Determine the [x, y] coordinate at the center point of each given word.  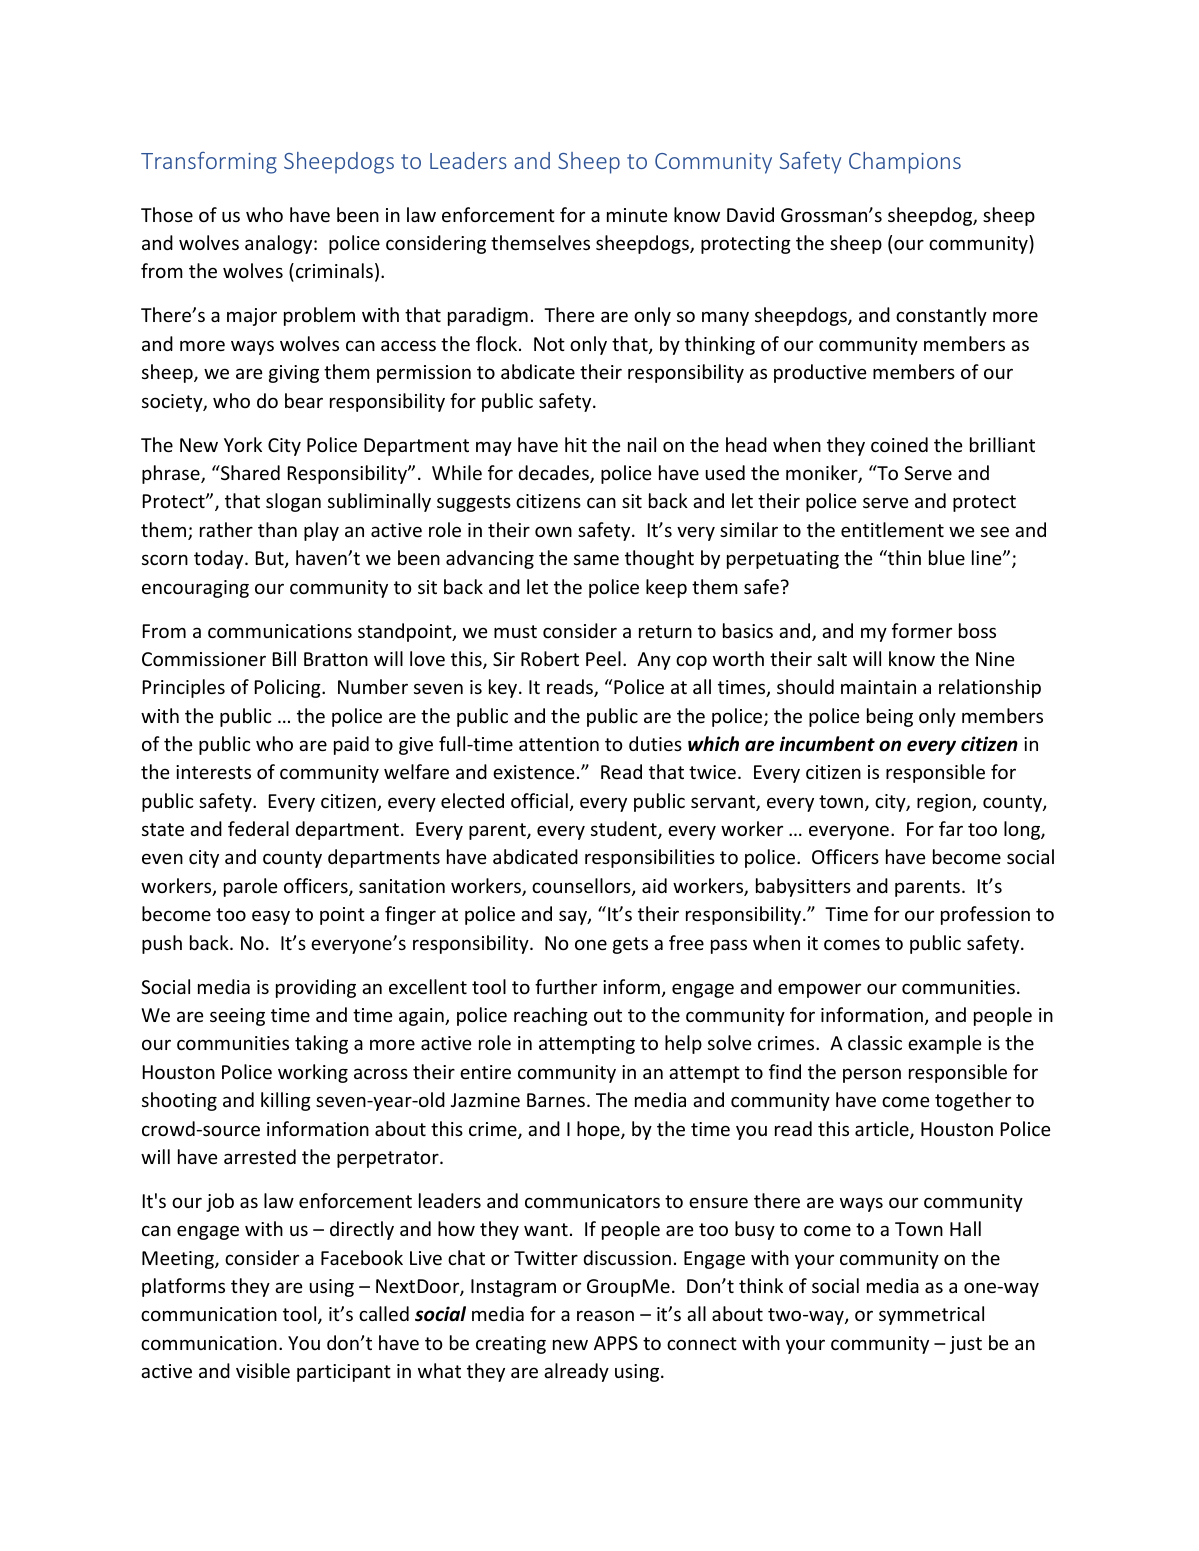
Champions [905, 163]
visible [263, 1370]
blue [947, 557]
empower [819, 990]
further [566, 986]
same [596, 559]
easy [271, 917]
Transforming [209, 163]
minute [637, 215]
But [271, 559]
